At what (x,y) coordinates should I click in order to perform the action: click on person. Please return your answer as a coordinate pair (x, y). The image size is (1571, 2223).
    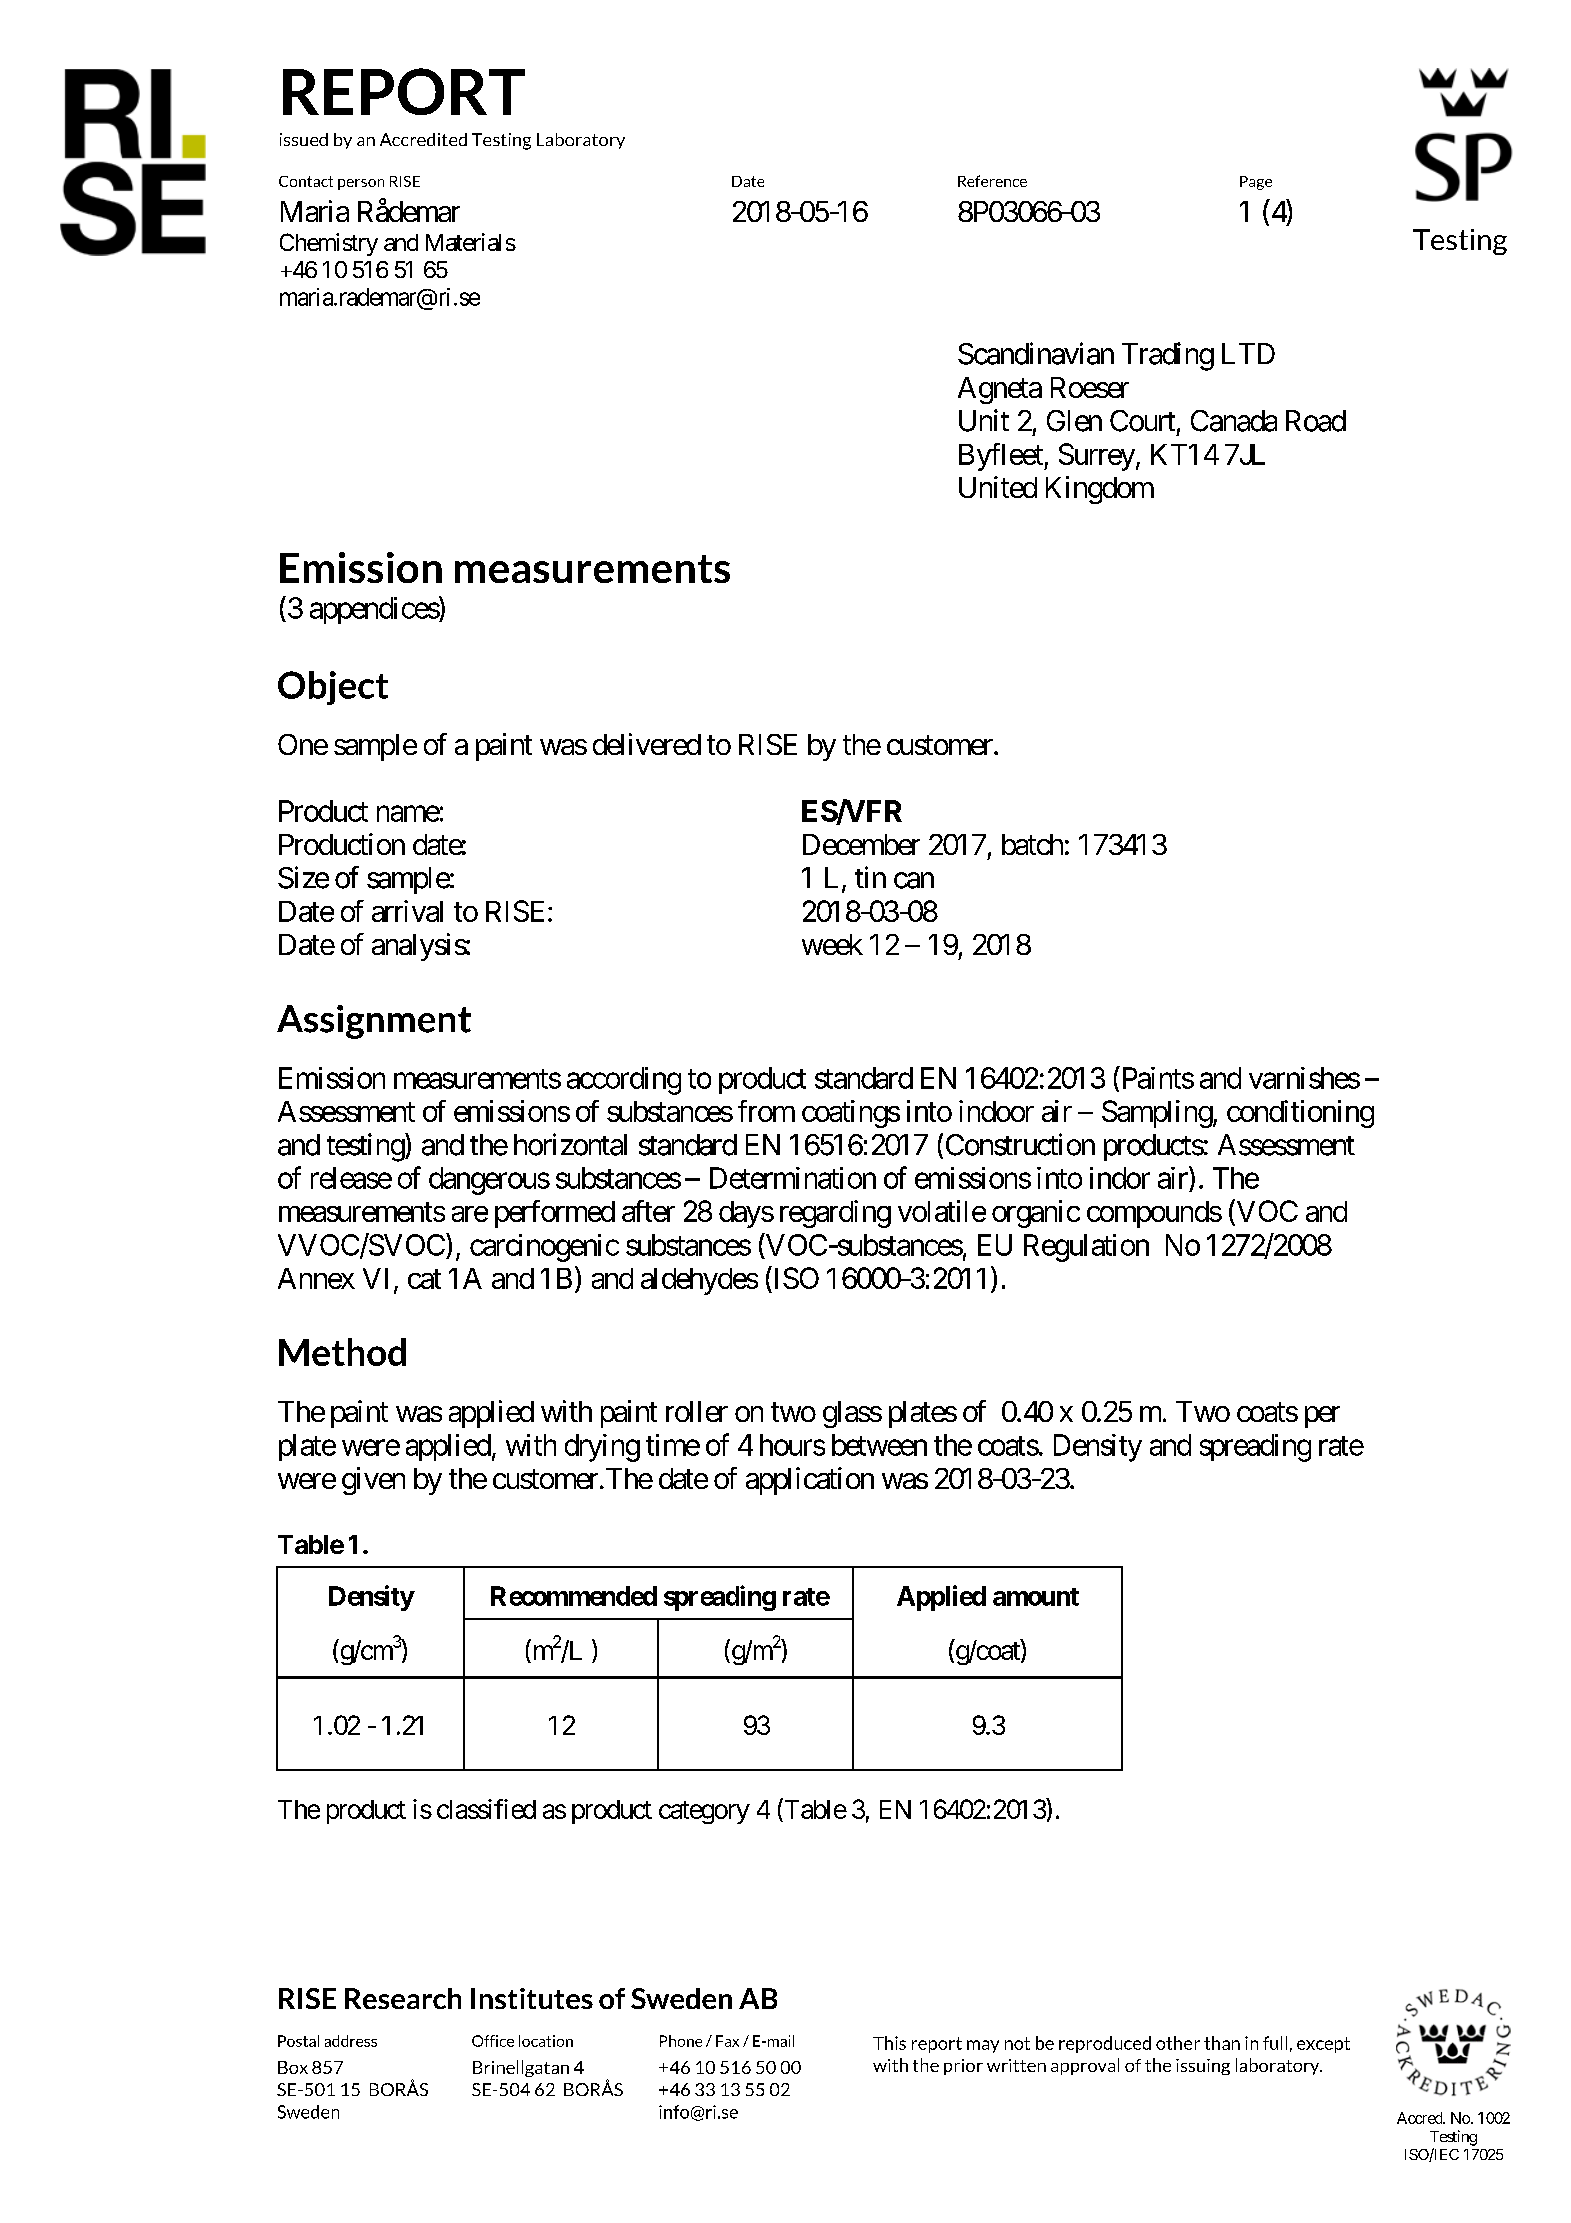
    Looking at the image, I should click on (361, 184).
